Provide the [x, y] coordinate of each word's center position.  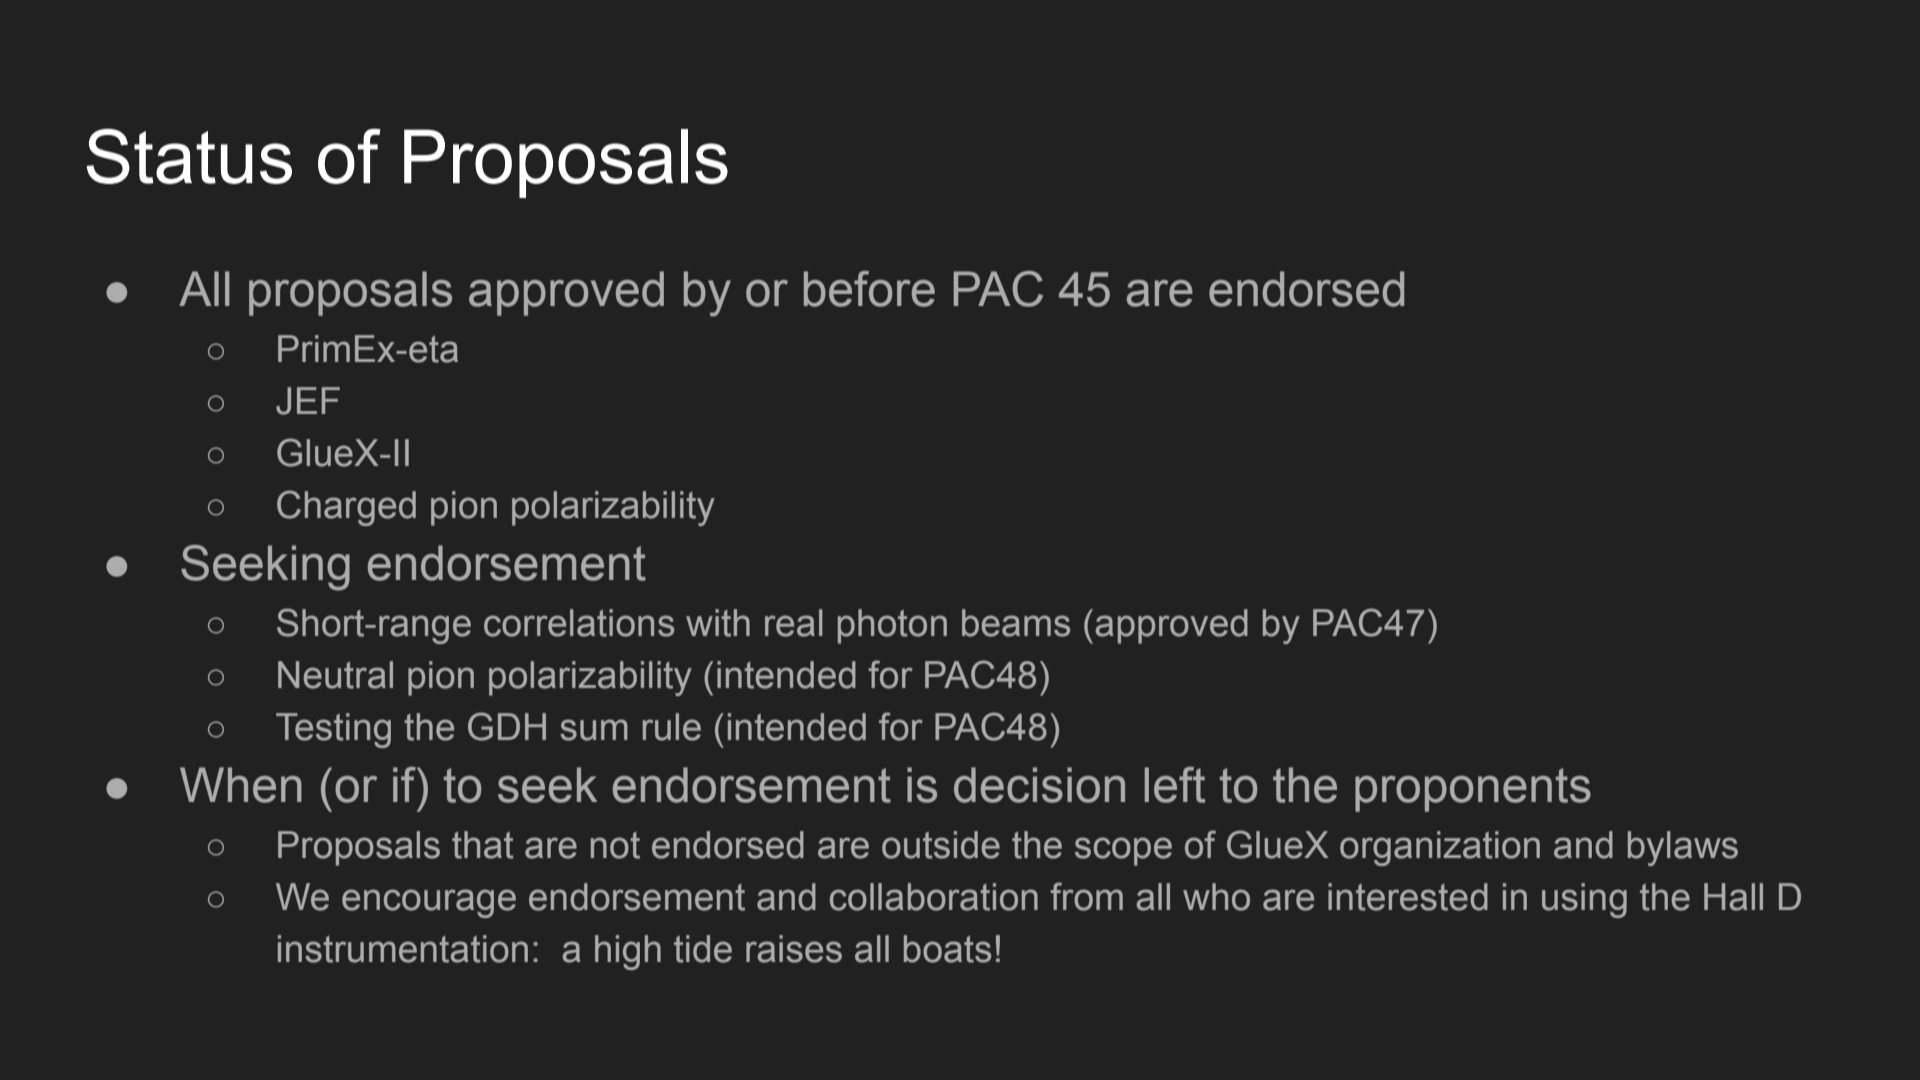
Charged [346, 508]
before [869, 289]
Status [189, 156]
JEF [308, 401]
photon [892, 626]
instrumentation [403, 949]
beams [1016, 623]
